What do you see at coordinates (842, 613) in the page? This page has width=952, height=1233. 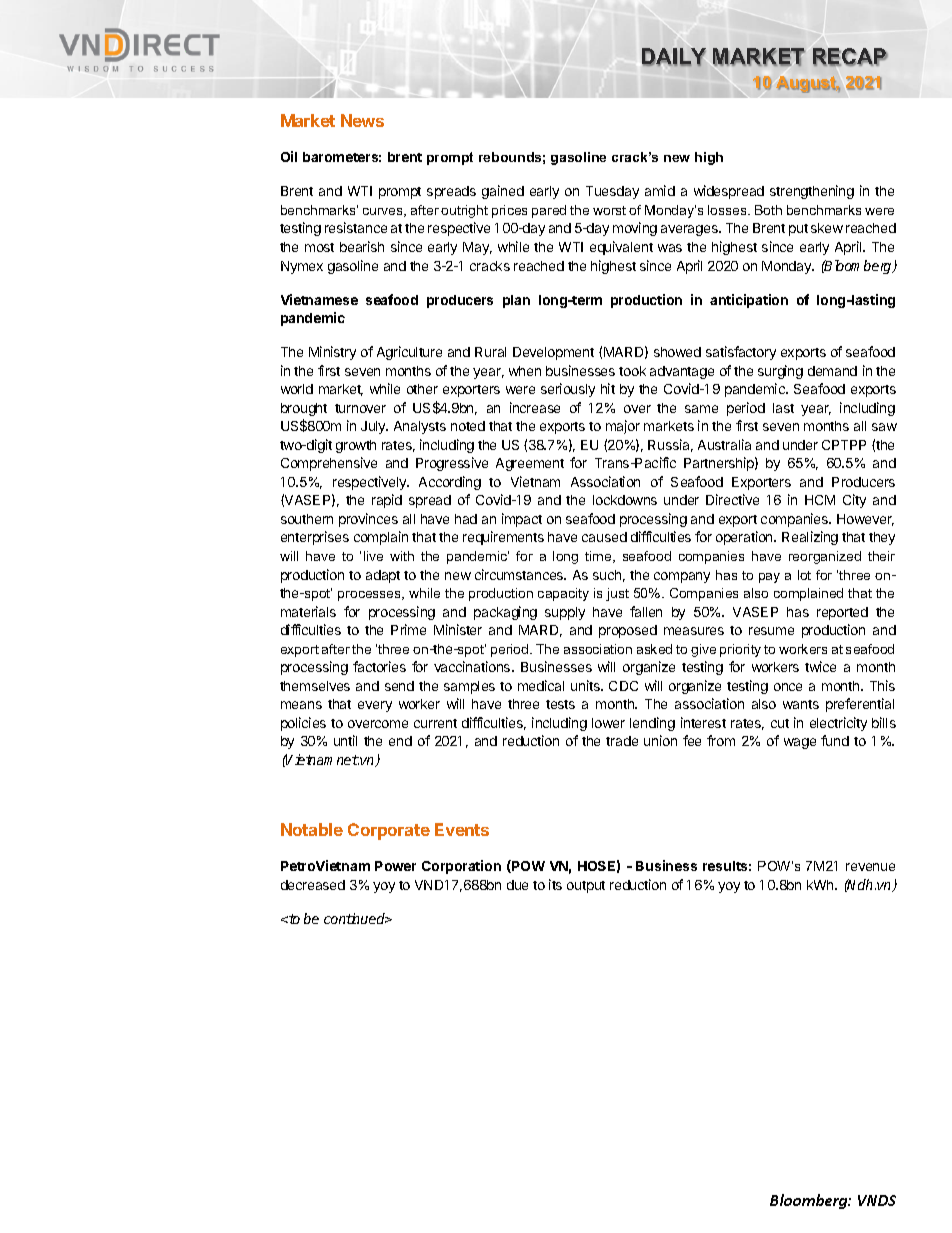 I see `reported` at bounding box center [842, 613].
